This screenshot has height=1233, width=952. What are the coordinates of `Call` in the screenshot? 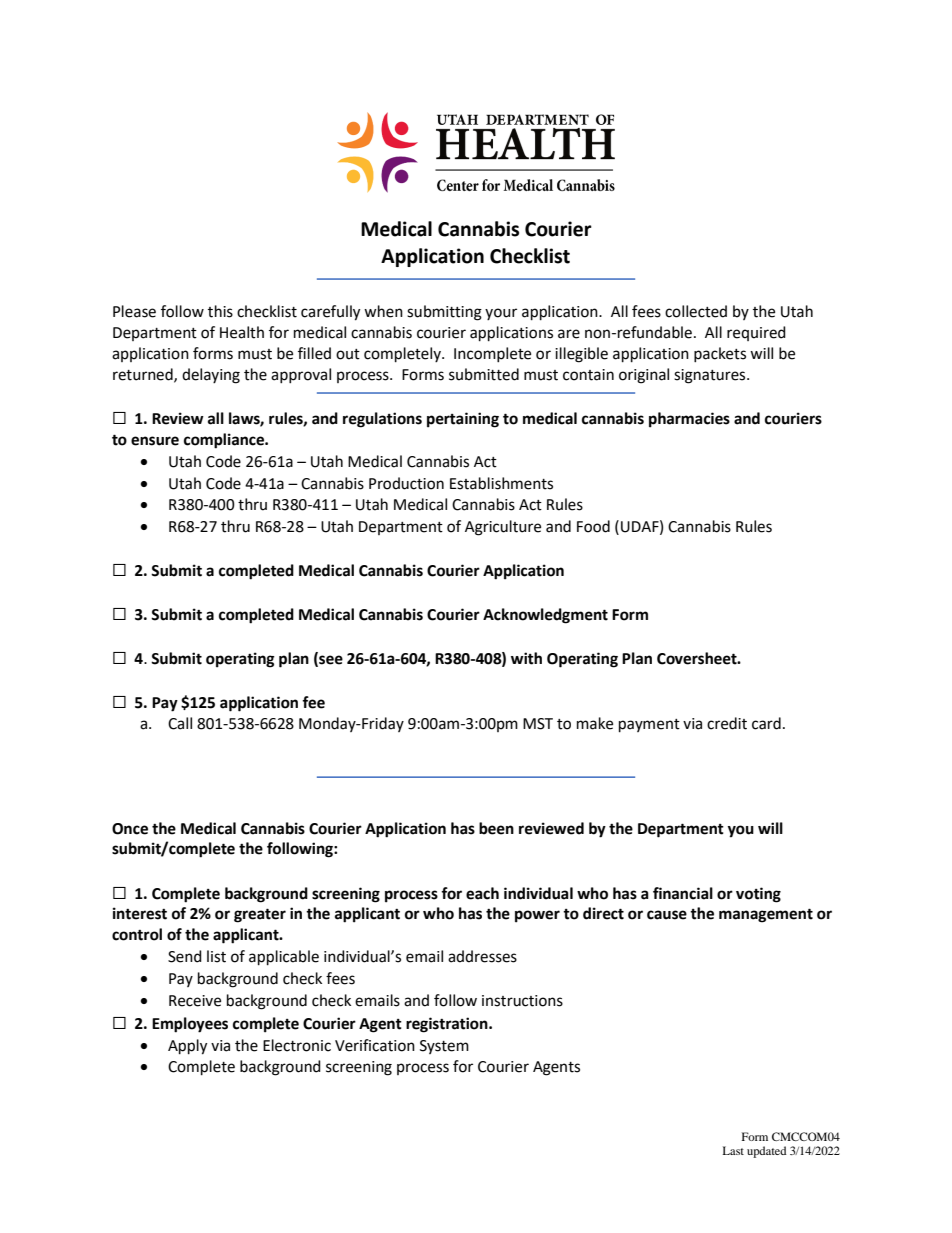 It's located at (180, 723).
